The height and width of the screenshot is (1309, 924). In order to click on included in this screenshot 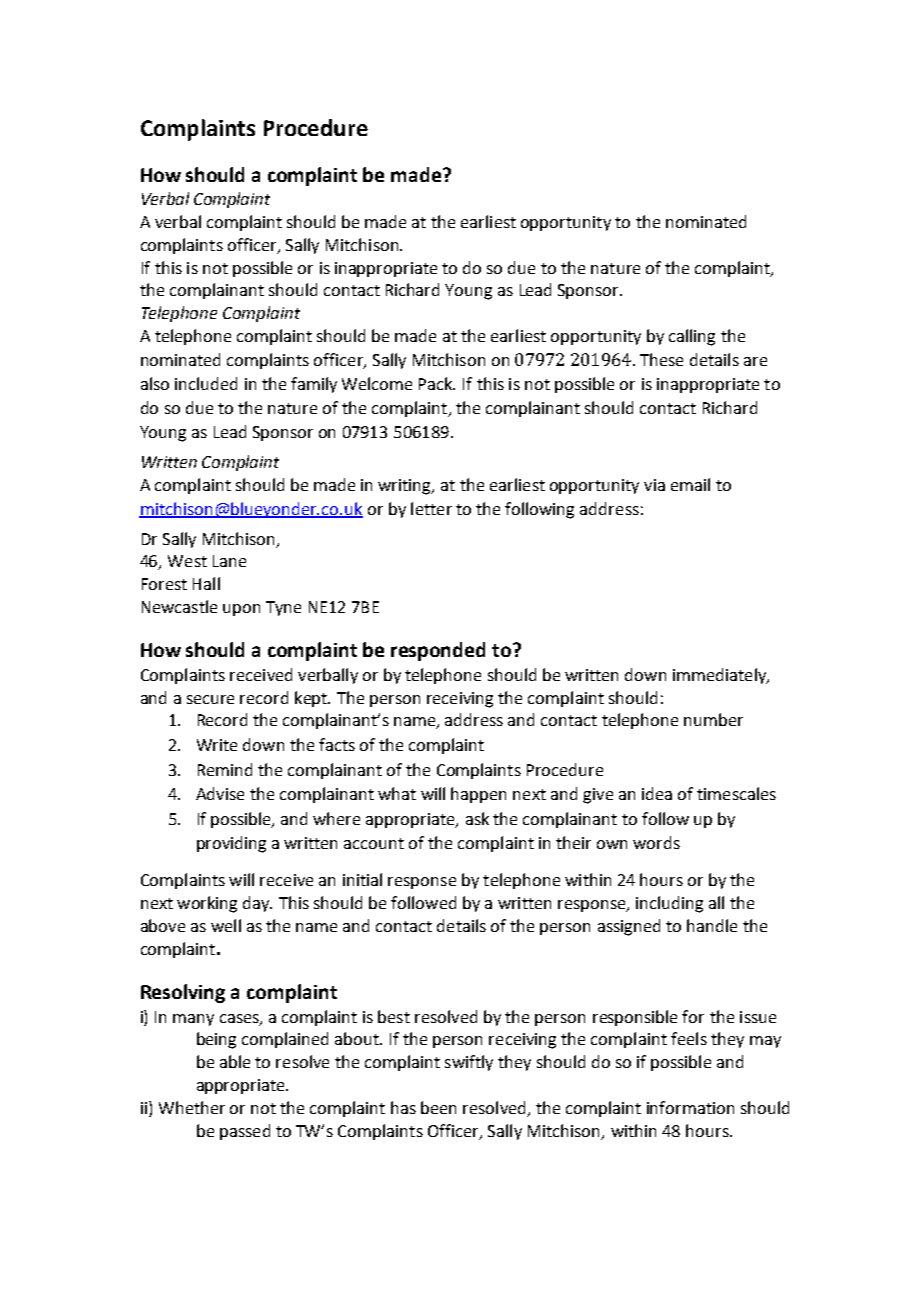, I will do `click(206, 383)`.
